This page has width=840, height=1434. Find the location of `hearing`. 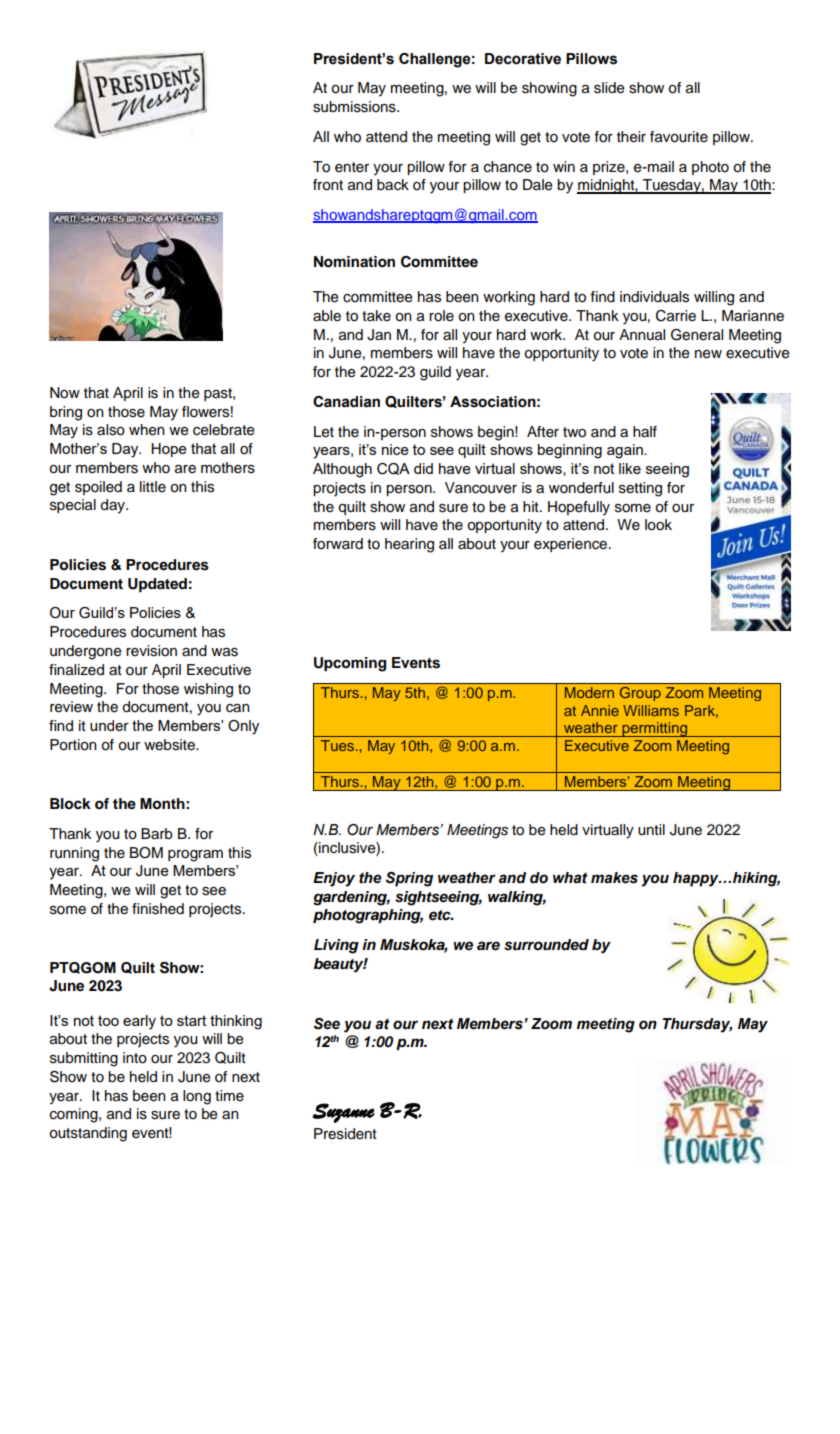

hearing is located at coordinates (409, 545).
